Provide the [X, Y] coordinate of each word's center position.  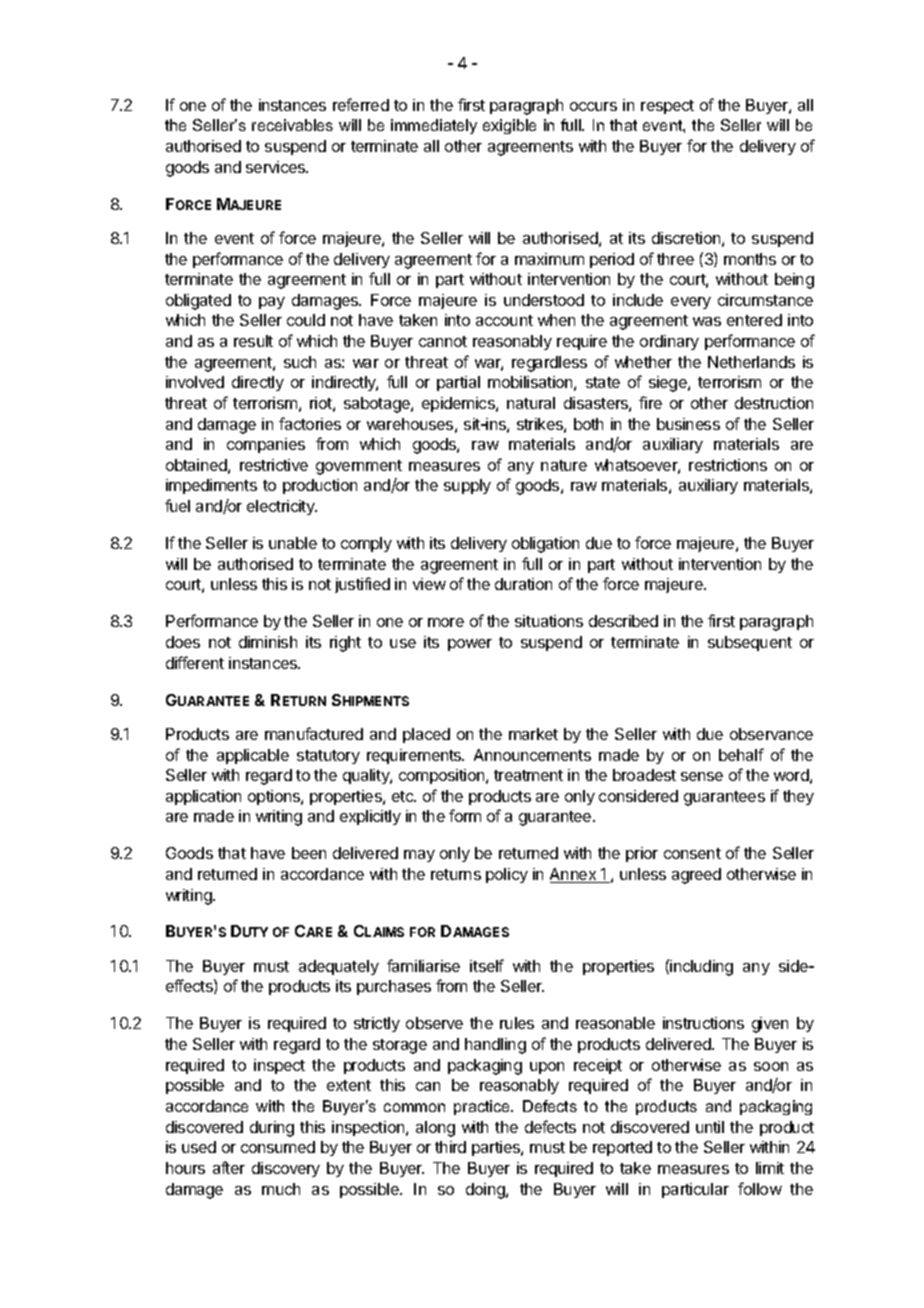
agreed [696, 876]
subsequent [750, 643]
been [309, 853]
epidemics [459, 404]
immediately [434, 126]
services [277, 167]
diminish [268, 642]
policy [507, 875]
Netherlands [751, 362]
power [470, 645]
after [229, 1167]
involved [195, 382]
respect [667, 107]
